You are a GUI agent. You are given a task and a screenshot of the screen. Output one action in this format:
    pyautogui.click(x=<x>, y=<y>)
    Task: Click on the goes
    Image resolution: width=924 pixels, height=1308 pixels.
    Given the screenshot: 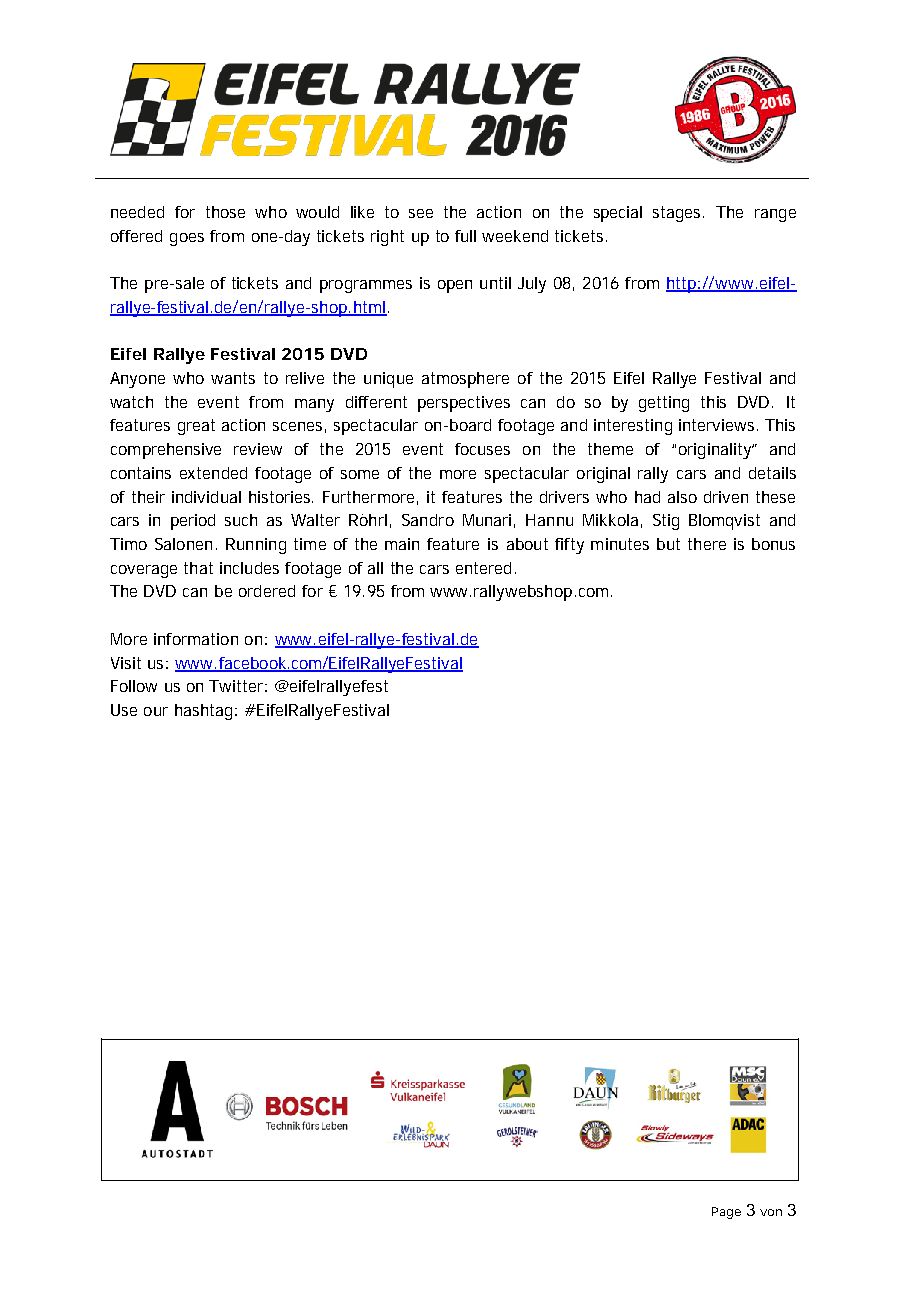 What is the action you would take?
    pyautogui.click(x=187, y=239)
